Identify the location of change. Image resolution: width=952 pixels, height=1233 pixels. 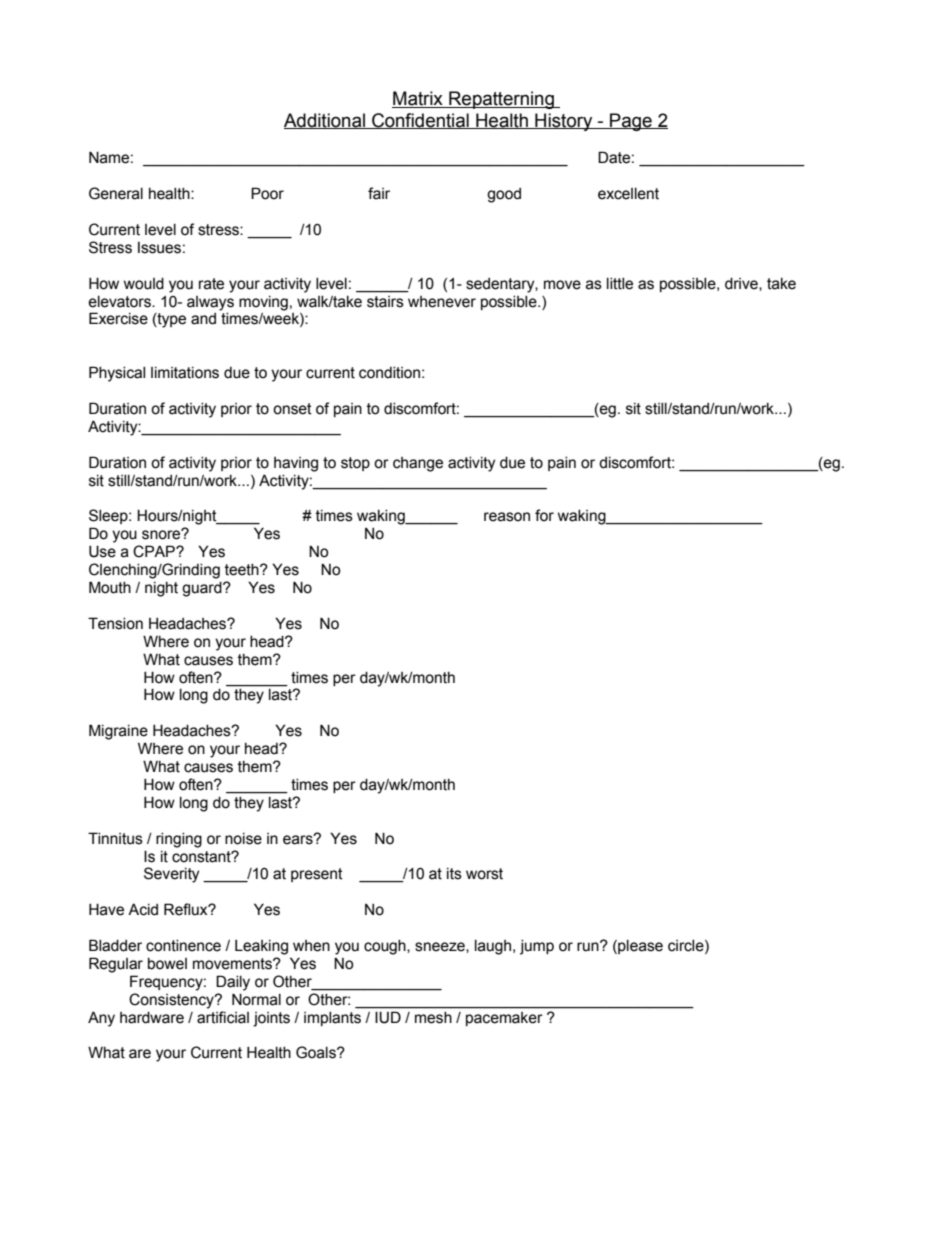
(418, 464).
